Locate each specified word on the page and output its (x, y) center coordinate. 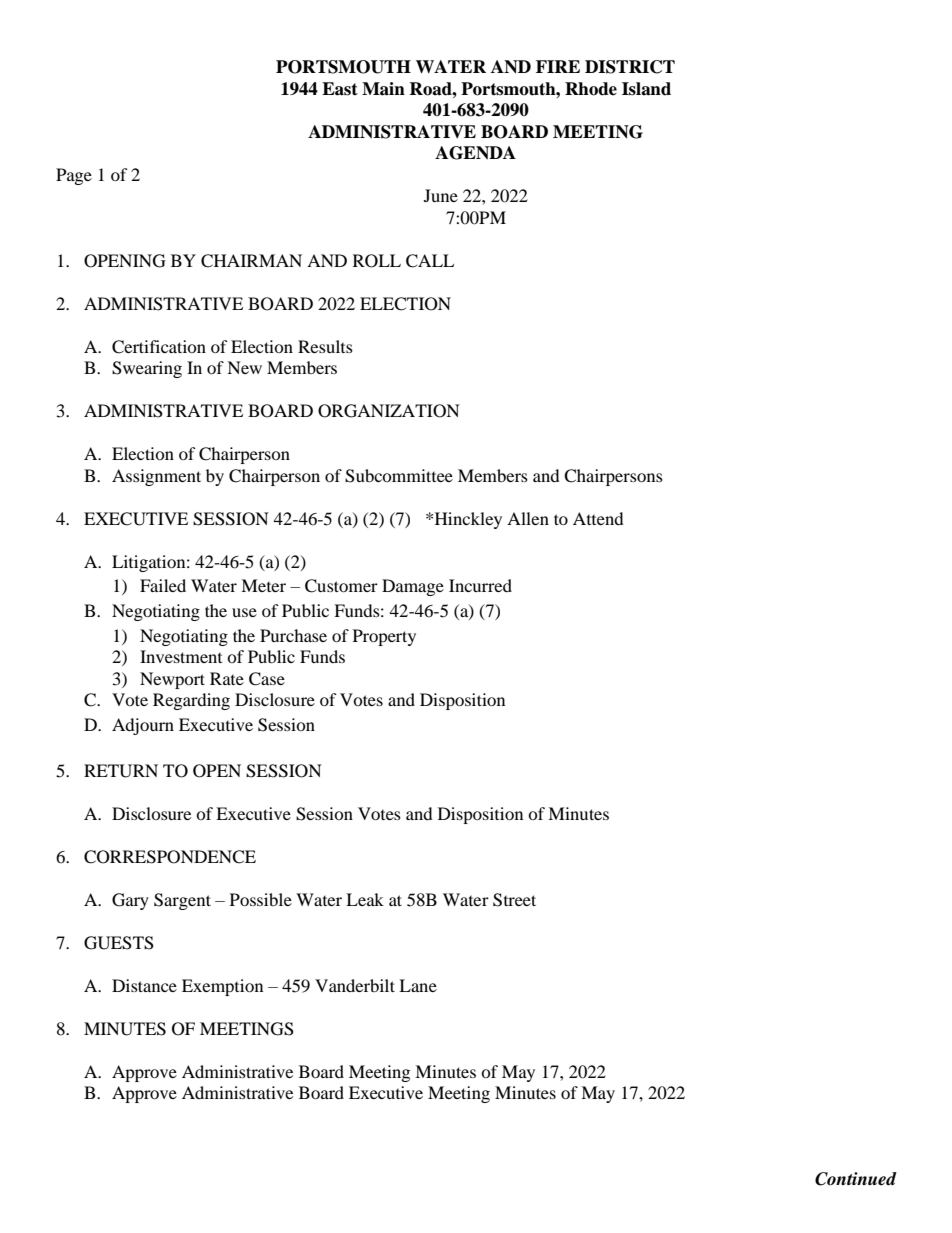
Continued (856, 1179)
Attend (598, 518)
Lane (418, 985)
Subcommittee (399, 476)
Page (74, 176)
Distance (144, 985)
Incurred (480, 585)
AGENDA (475, 153)
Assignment (156, 477)
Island (646, 89)
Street (514, 900)
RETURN (121, 771)
